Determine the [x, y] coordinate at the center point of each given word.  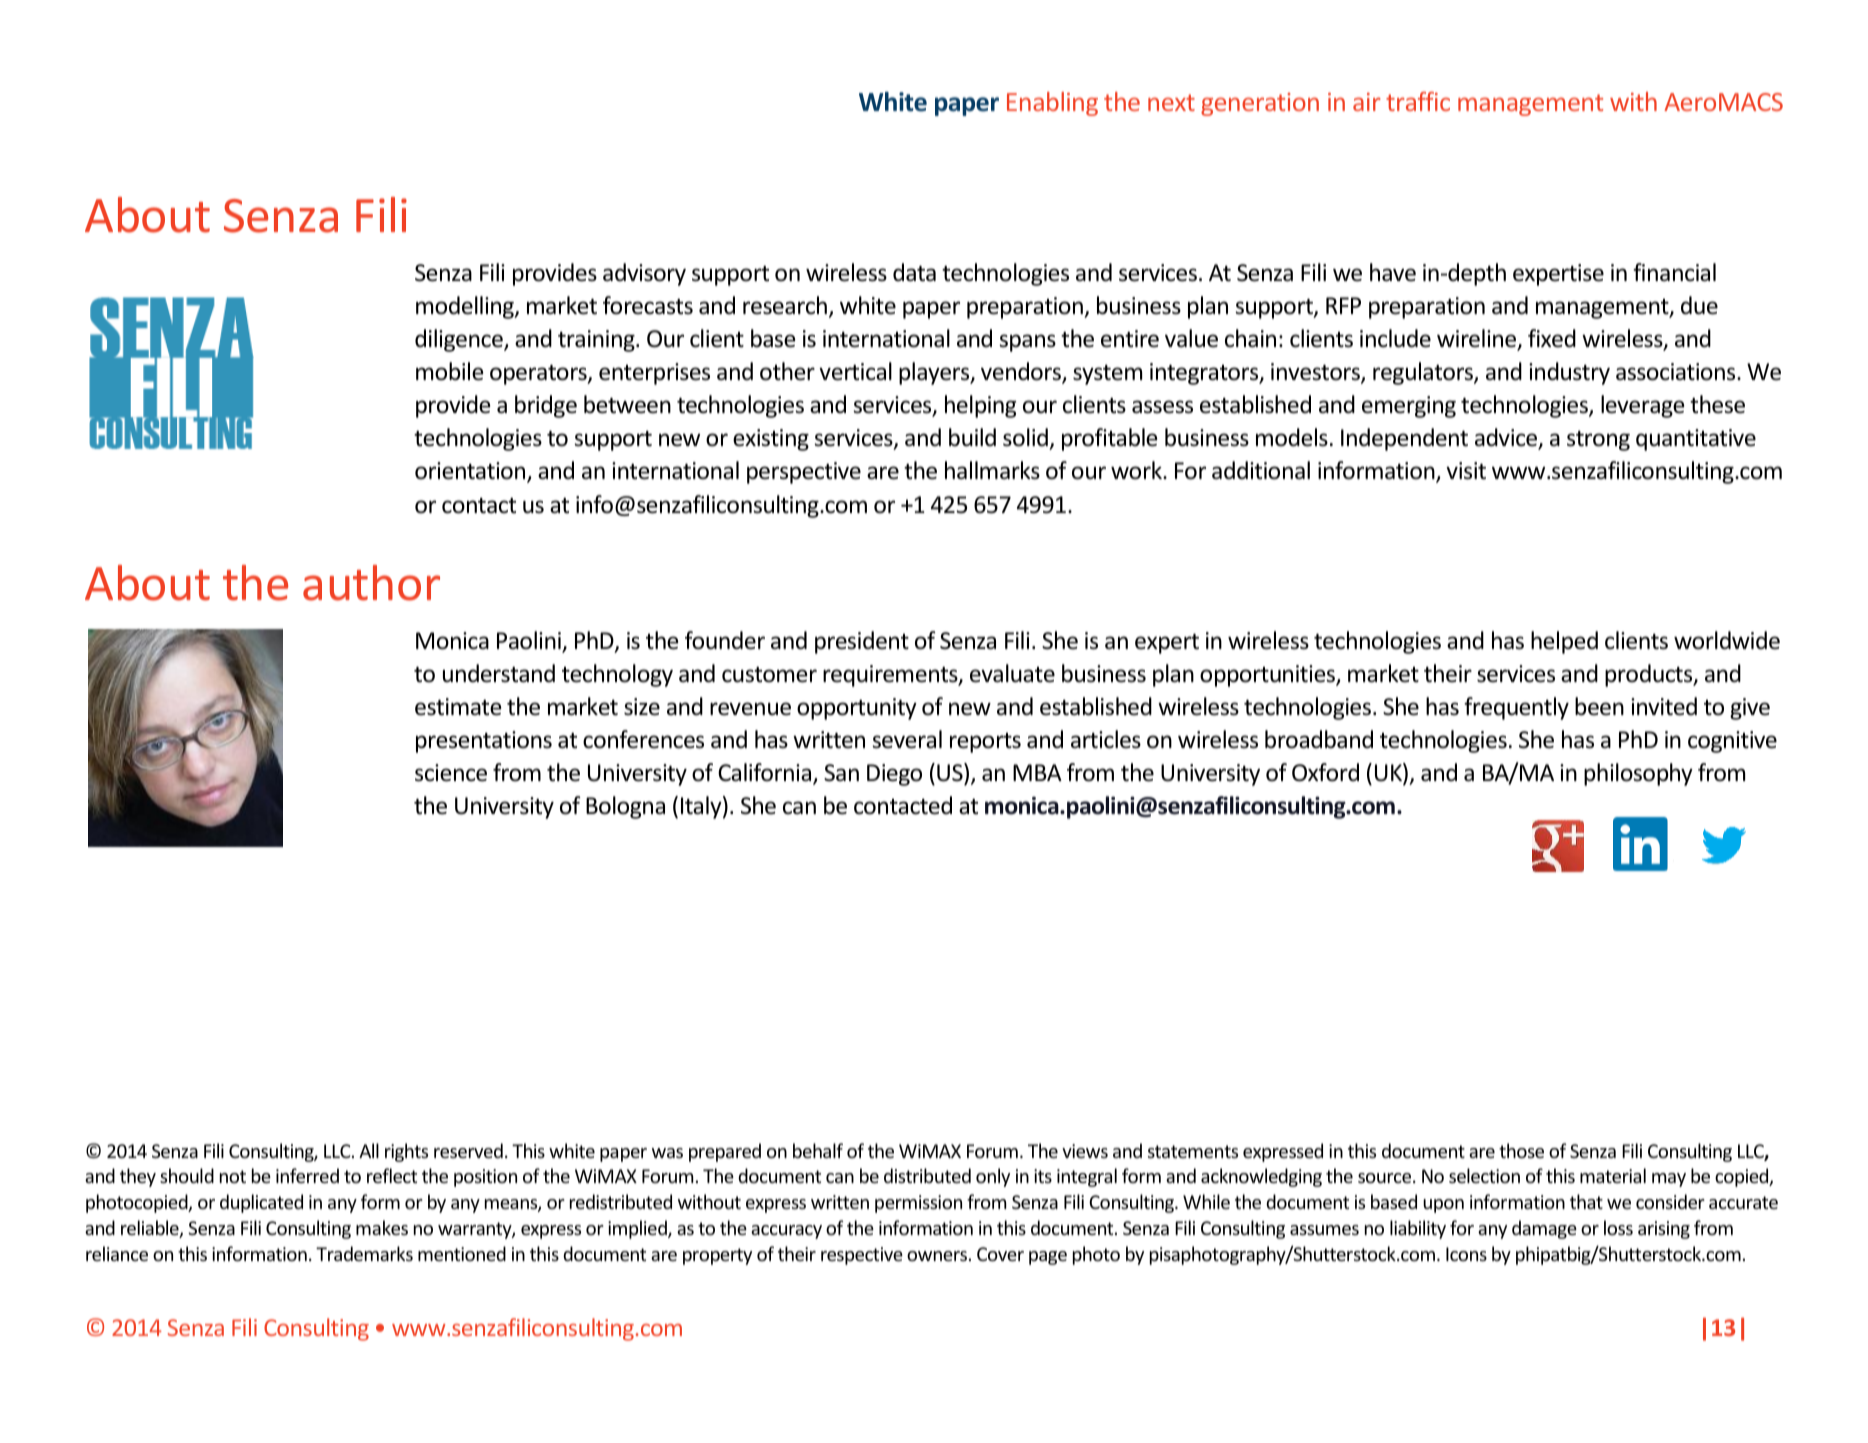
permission [918, 1204]
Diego [894, 775]
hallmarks [992, 470]
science [451, 773]
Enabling [1052, 104]
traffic [1418, 101]
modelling [466, 307]
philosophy [1638, 774]
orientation [471, 472]
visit [1466, 471]
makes [382, 1227]
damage [1544, 1229]
